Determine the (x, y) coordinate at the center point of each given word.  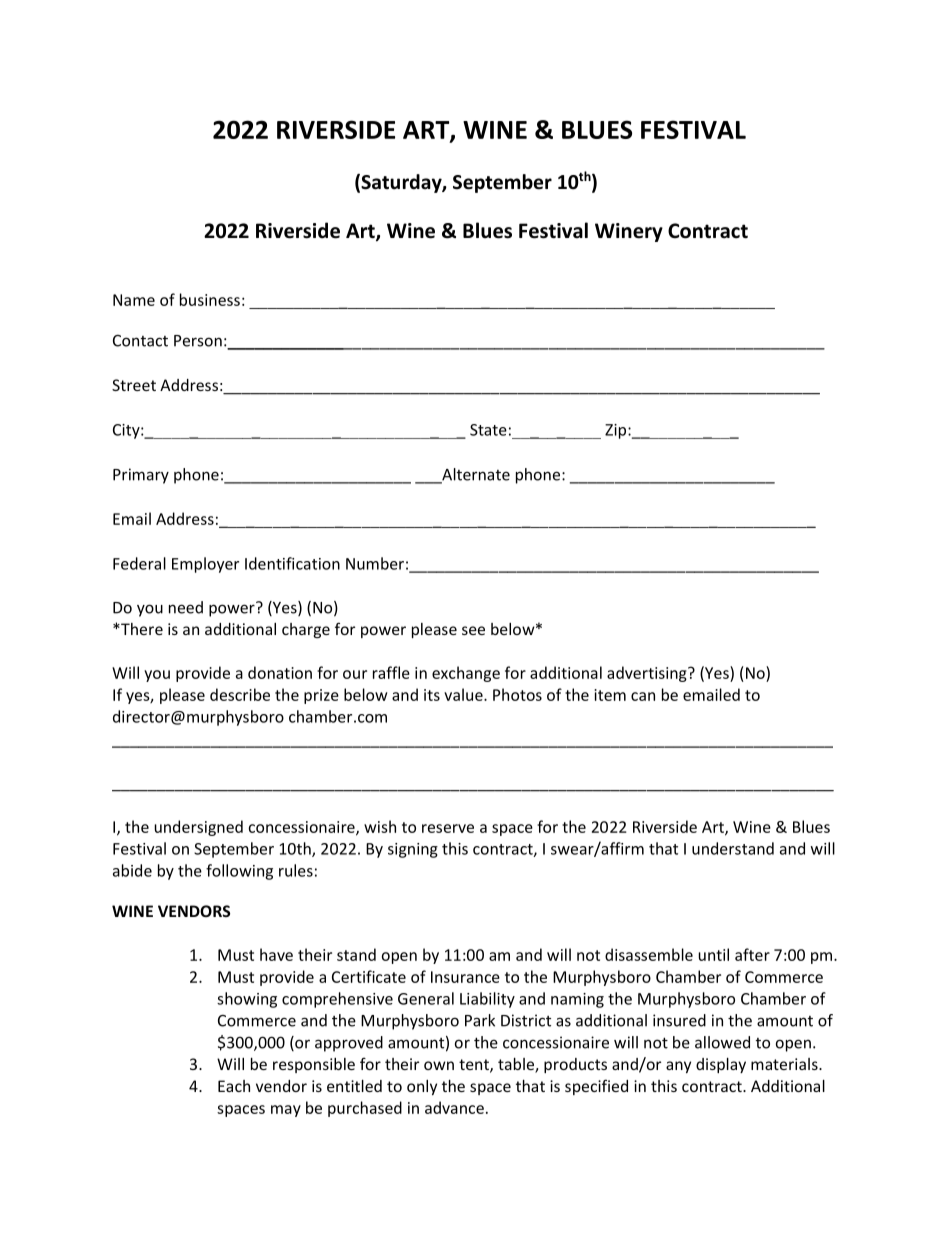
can (643, 696)
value (464, 694)
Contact (140, 341)
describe (240, 694)
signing (413, 850)
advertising (648, 674)
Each (234, 1086)
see (473, 630)
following (239, 872)
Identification (292, 563)
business (210, 299)
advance (454, 1107)
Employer (205, 565)
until (713, 954)
